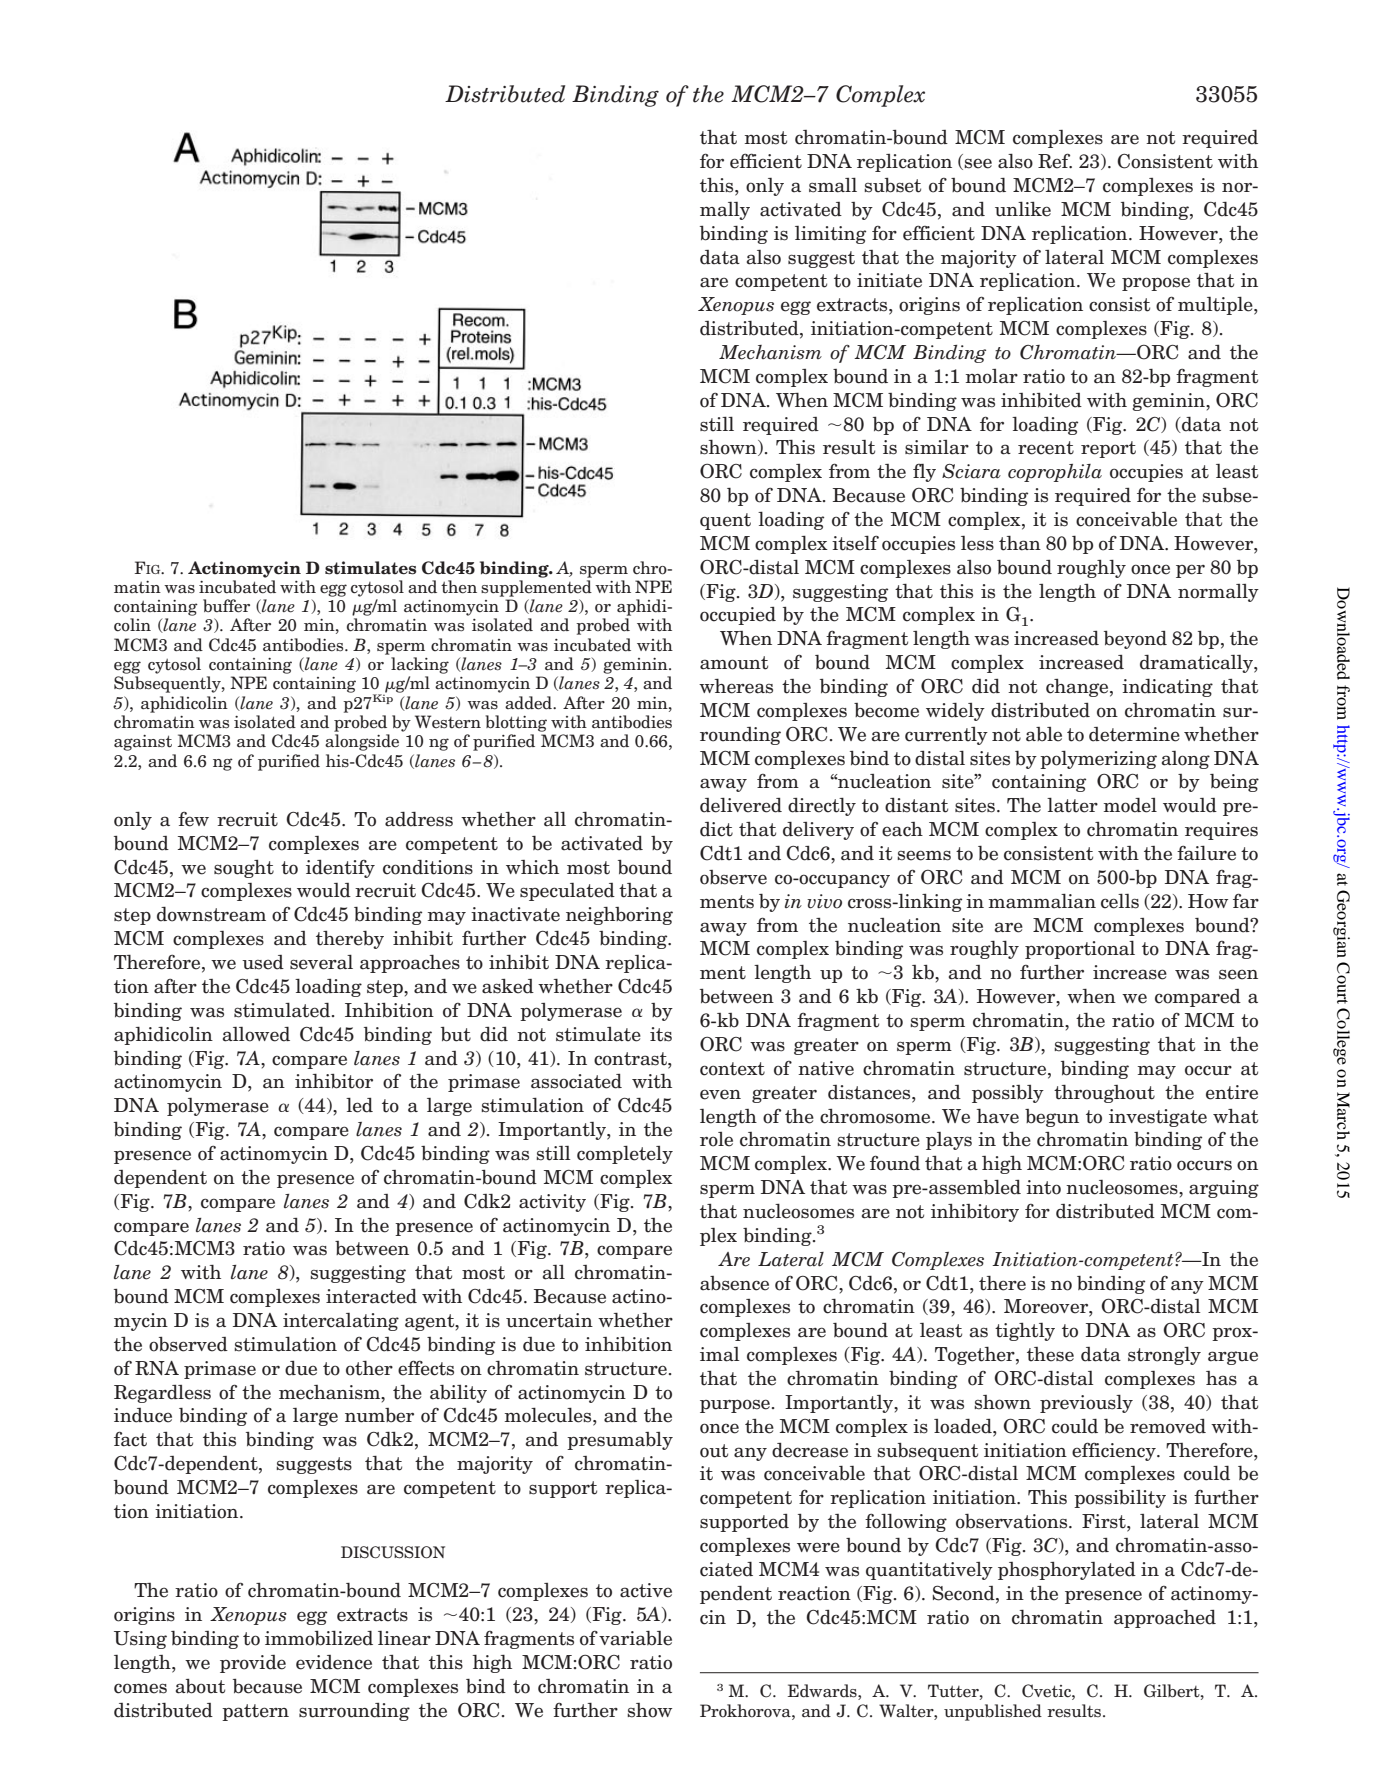 The width and height of the document is (1374, 1786). Describe the element at coordinates (263, 962) in the document. I see `used` at that location.
